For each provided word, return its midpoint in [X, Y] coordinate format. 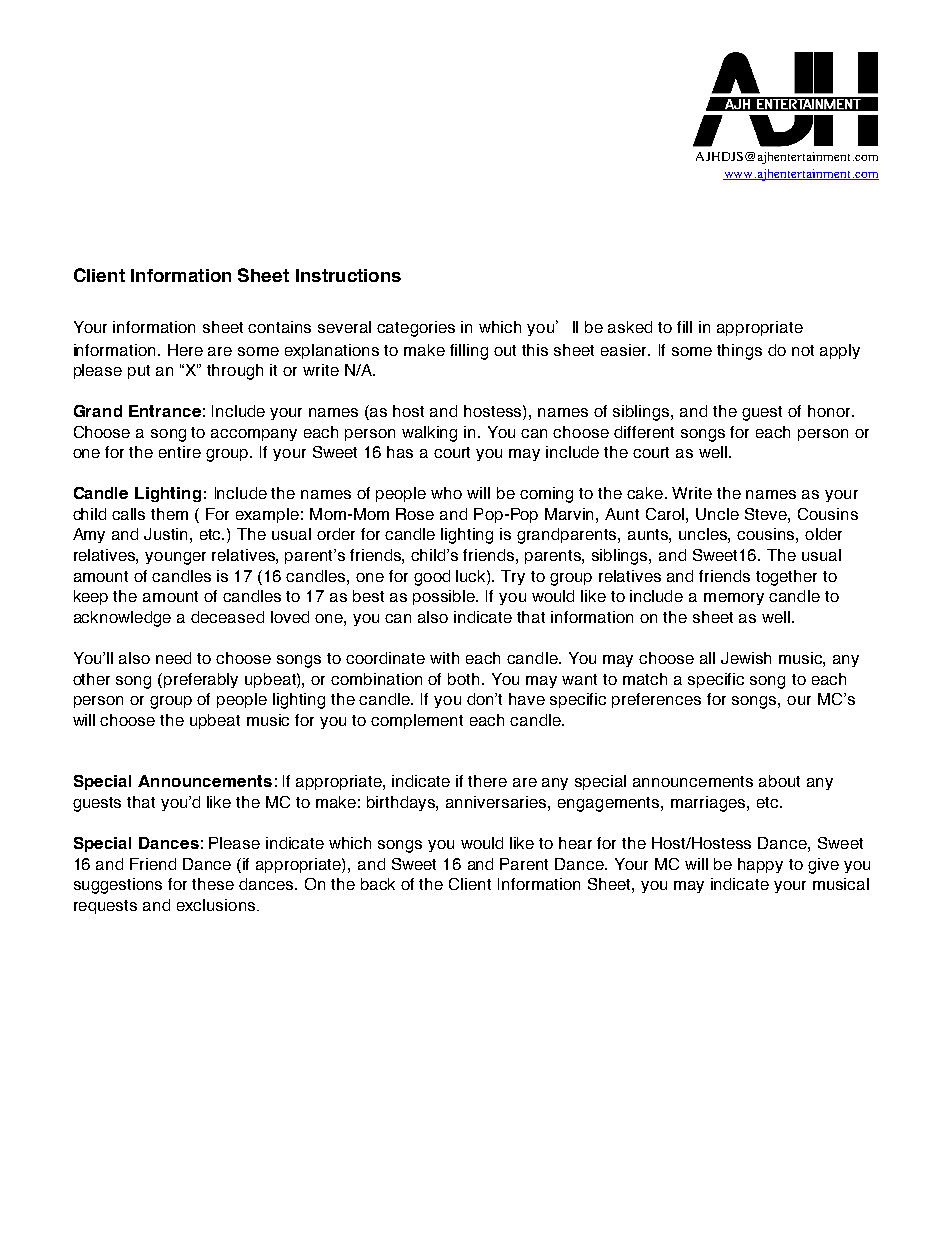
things [739, 352]
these [213, 884]
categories [416, 329]
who [446, 493]
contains [279, 327]
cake [645, 493]
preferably [201, 680]
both [463, 679]
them [169, 514]
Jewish [746, 658]
